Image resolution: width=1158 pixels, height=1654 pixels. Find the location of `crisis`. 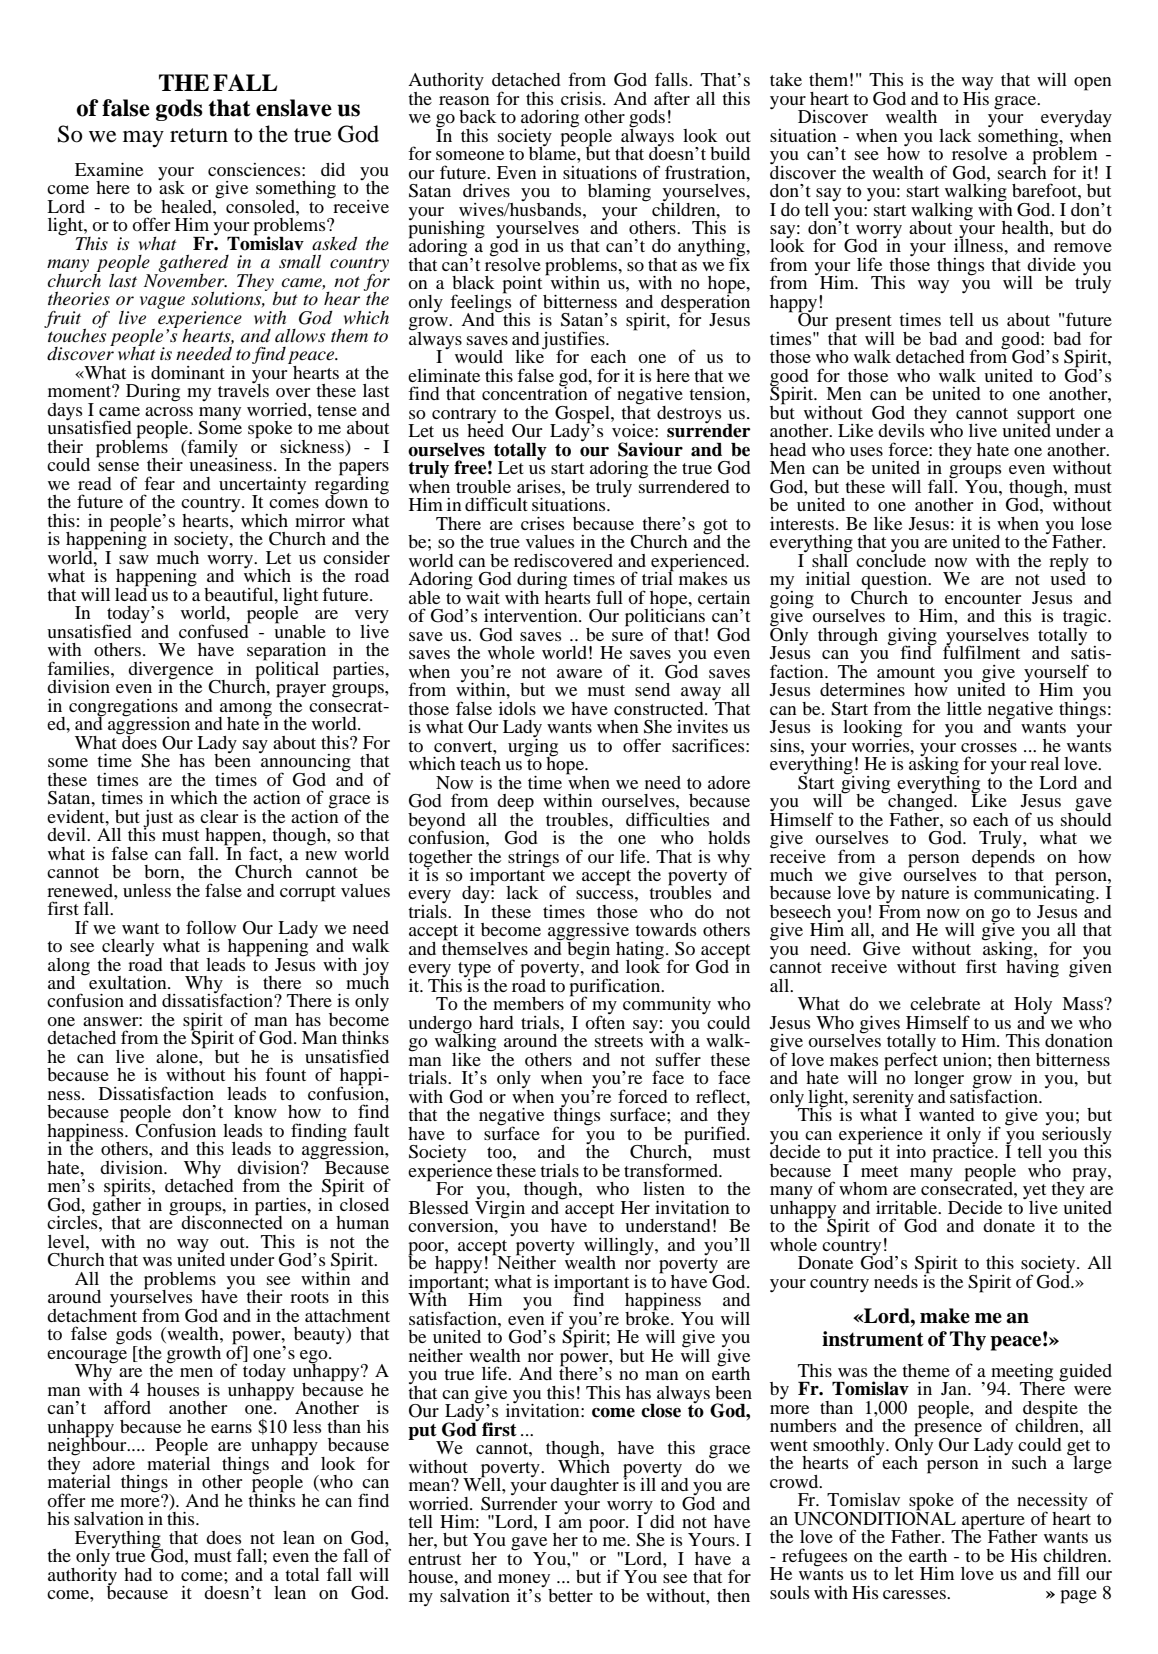

crisis is located at coordinates (582, 98).
